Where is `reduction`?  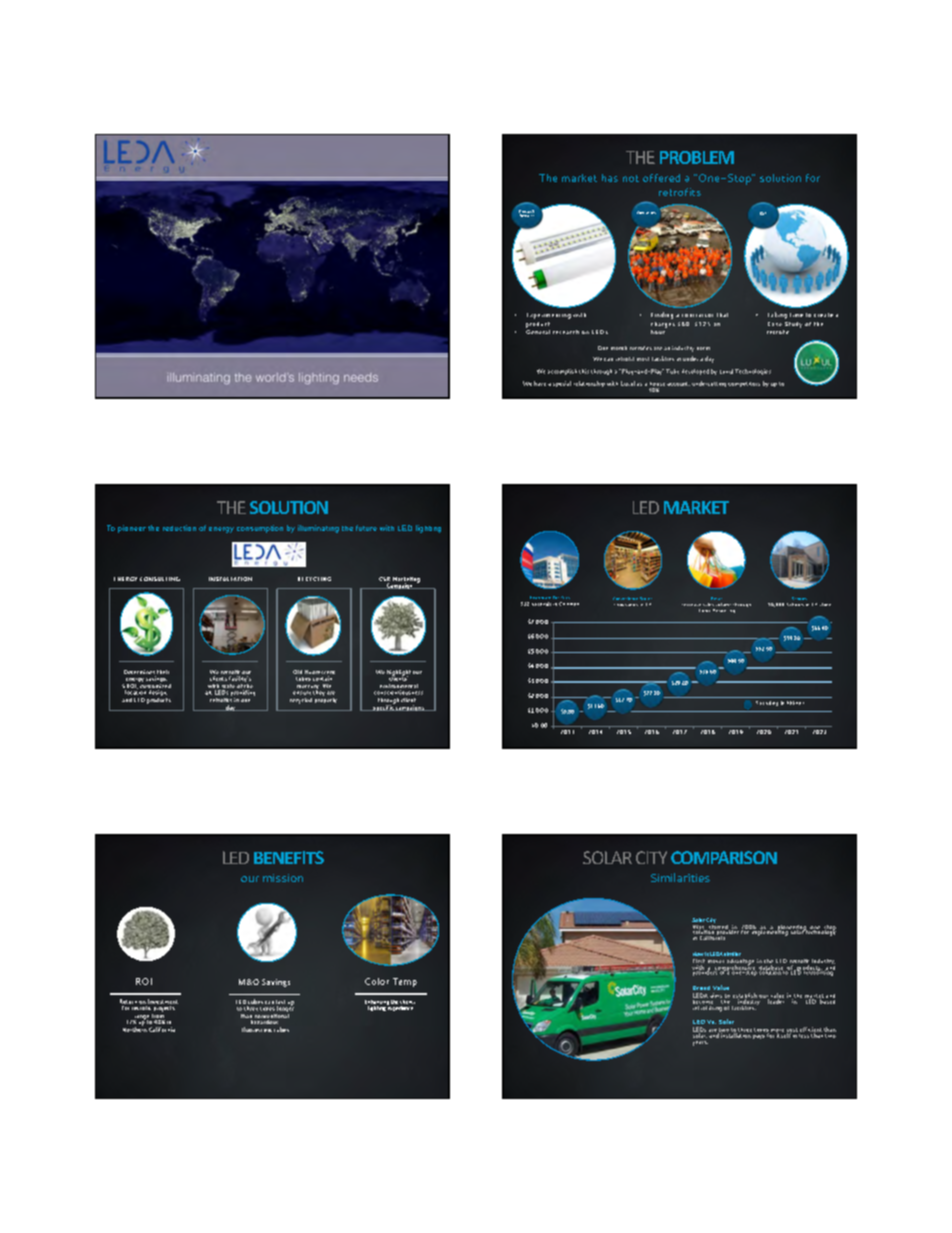 reduction is located at coordinates (179, 528).
